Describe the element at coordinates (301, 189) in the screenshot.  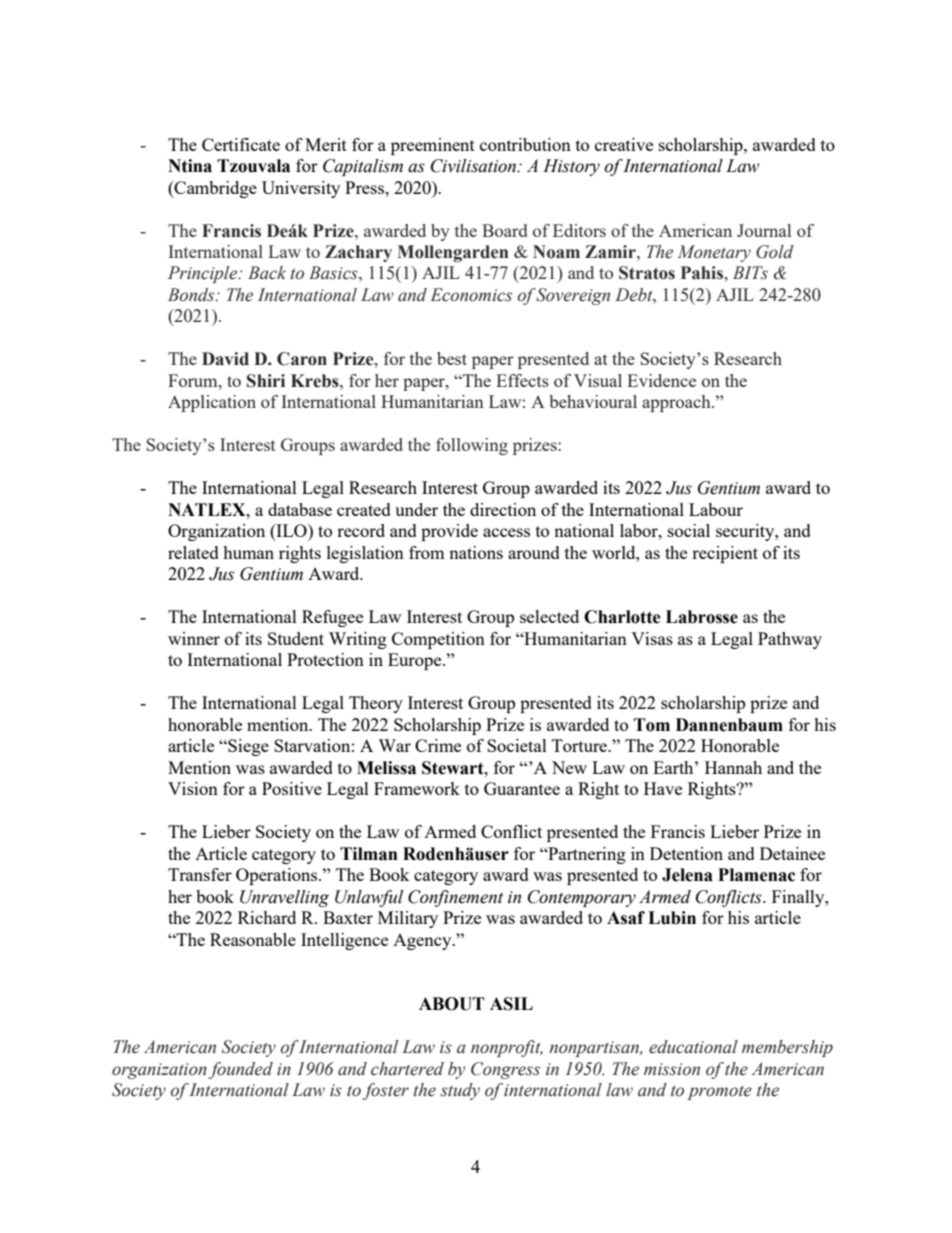
I see `University` at that location.
